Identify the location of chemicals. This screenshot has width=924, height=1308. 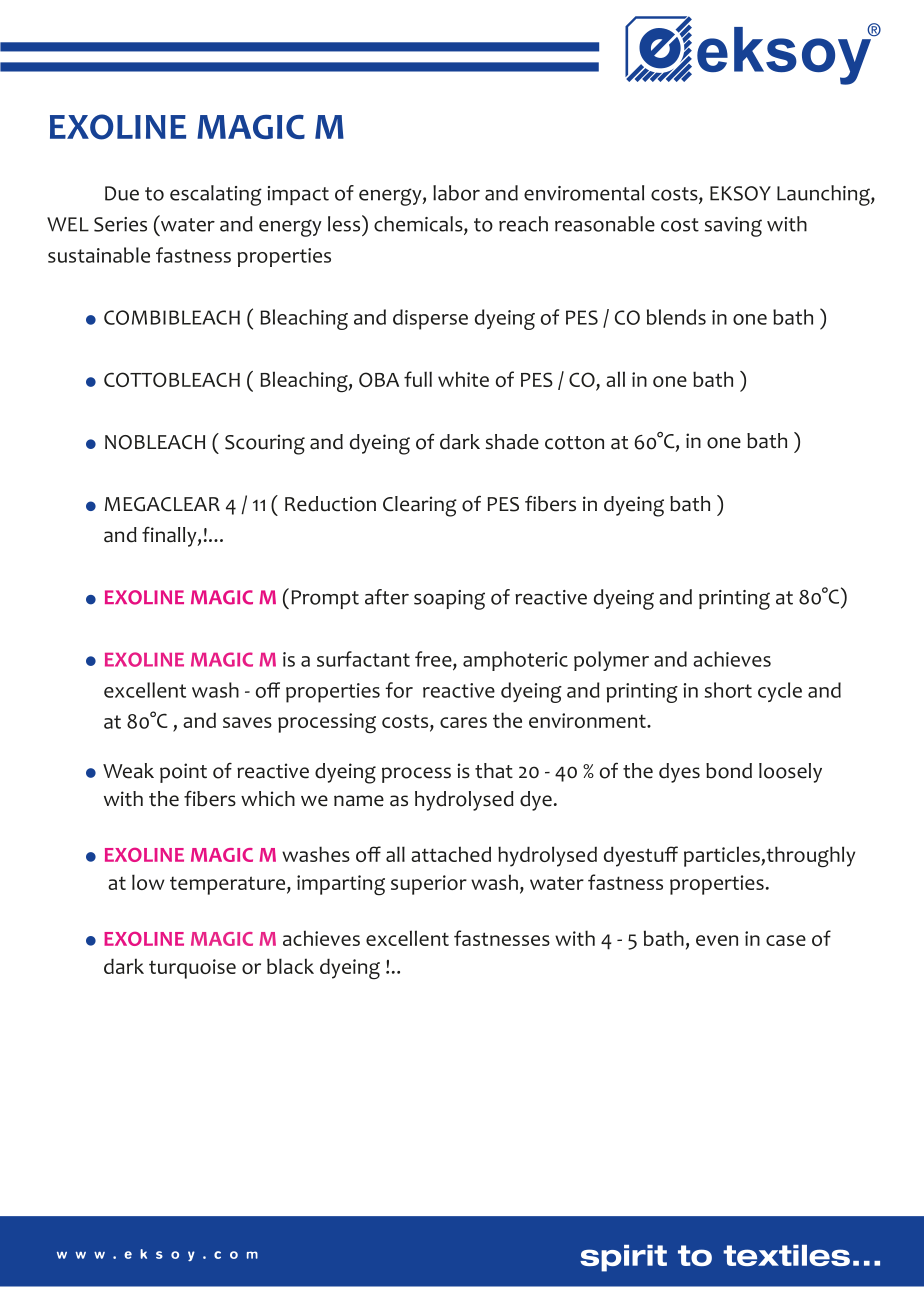
(419, 225).
